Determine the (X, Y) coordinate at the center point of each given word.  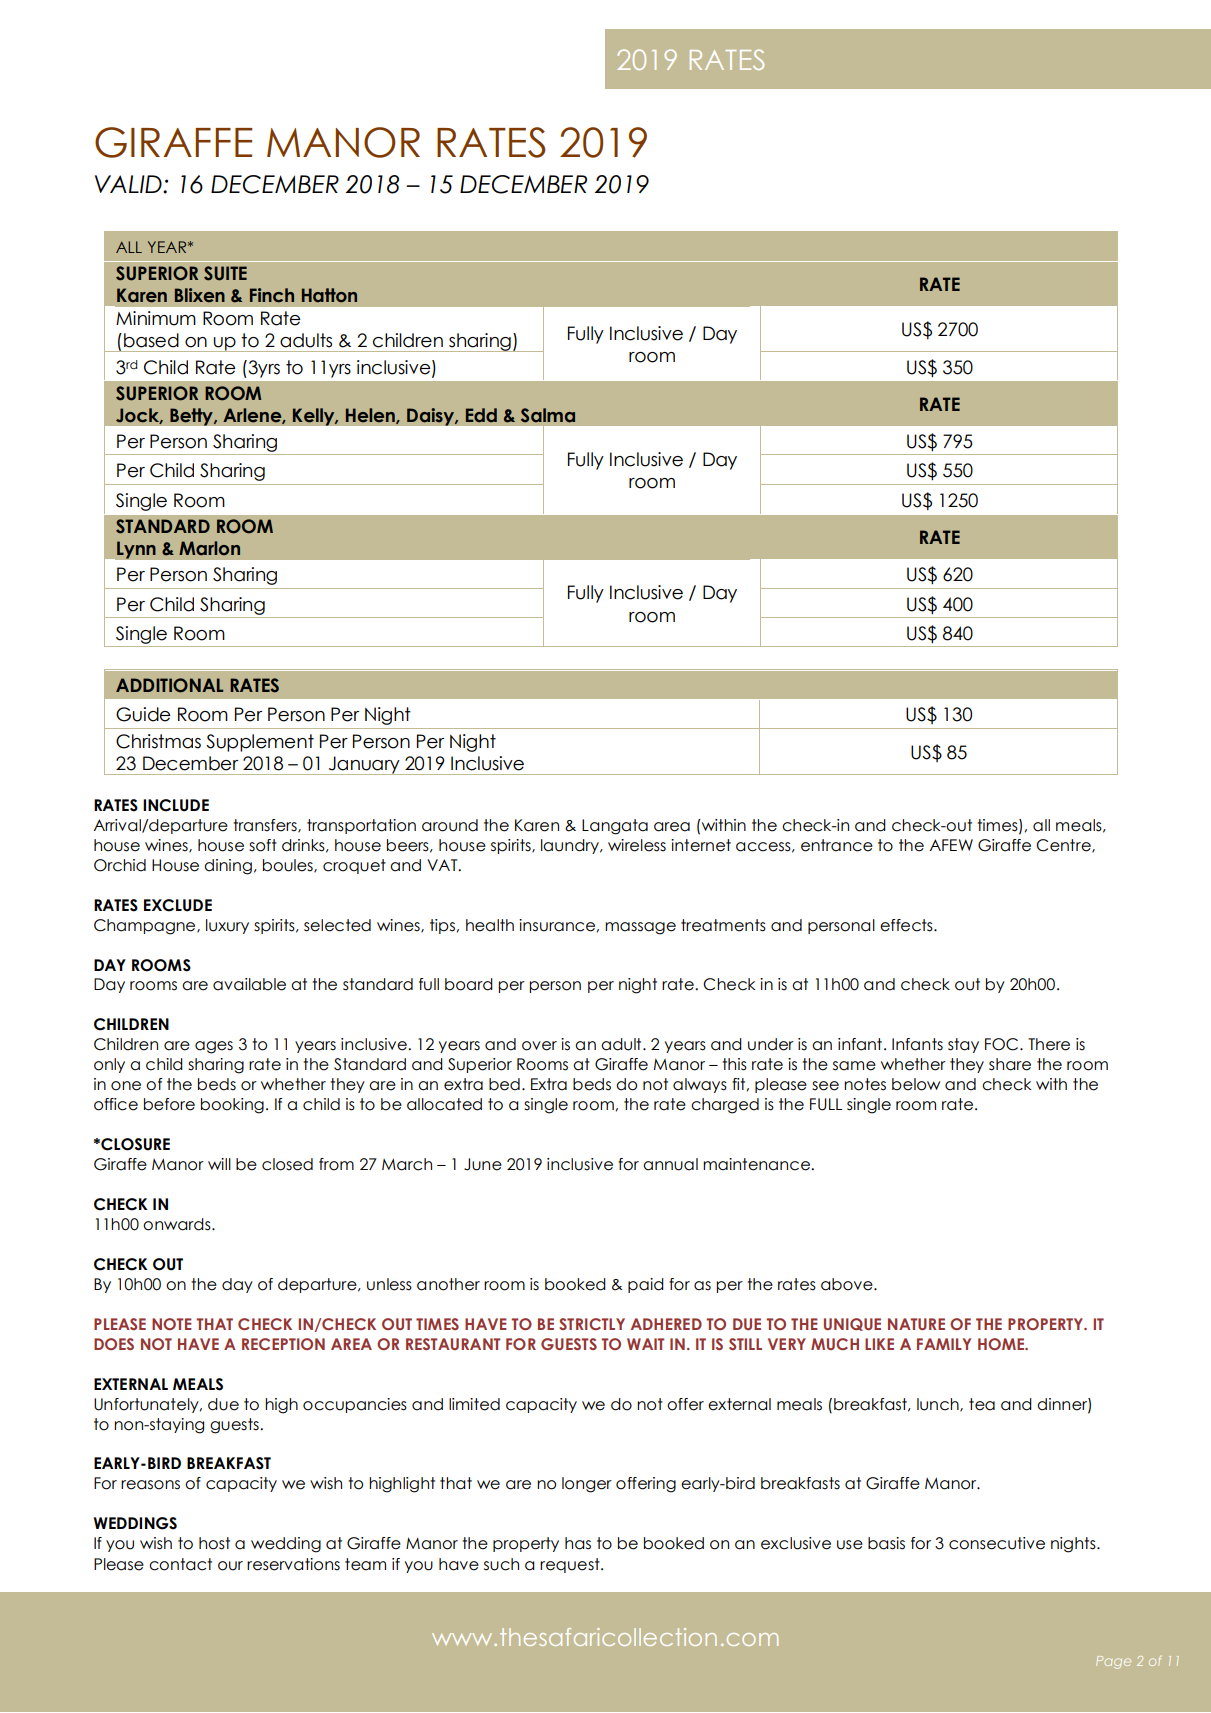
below (916, 1084)
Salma (548, 415)
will (219, 1164)
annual (670, 1164)
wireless (637, 845)
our (230, 1566)
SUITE (225, 273)
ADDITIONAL (169, 685)
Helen (371, 416)
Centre (1064, 846)
